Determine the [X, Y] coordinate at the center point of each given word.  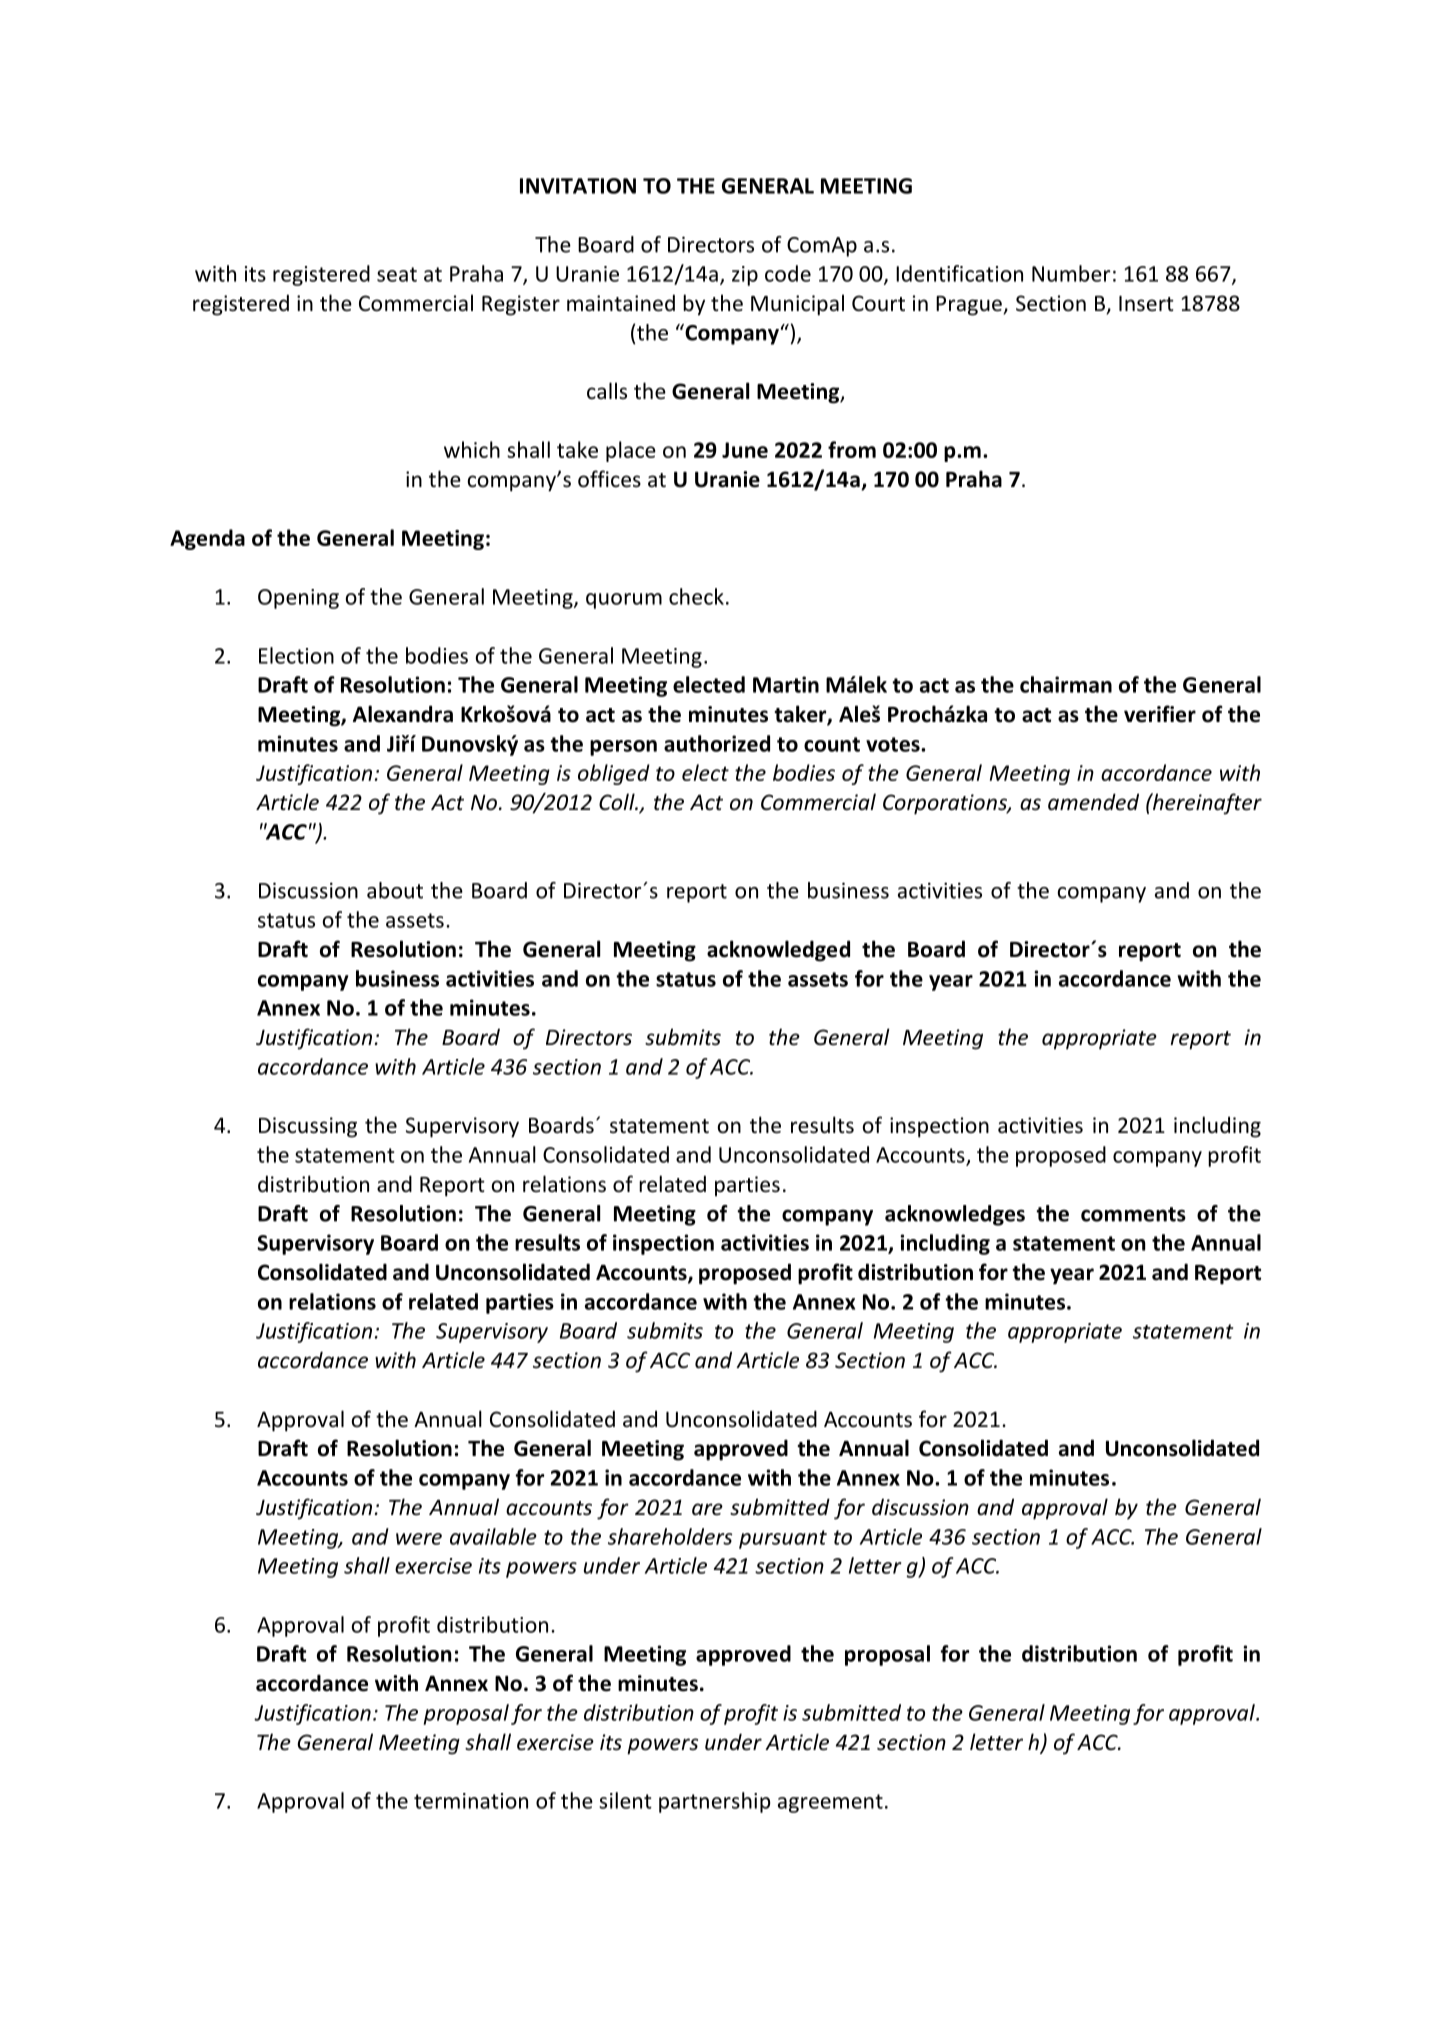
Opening [298, 599]
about [395, 890]
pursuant [783, 1539]
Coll [618, 802]
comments [1133, 1214]
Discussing [308, 1127]
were [419, 1539]
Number [1071, 273]
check [696, 596]
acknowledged [778, 951]
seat [397, 274]
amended [1093, 802]
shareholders [670, 1536]
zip [745, 276]
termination [471, 1801]
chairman [1066, 684]
